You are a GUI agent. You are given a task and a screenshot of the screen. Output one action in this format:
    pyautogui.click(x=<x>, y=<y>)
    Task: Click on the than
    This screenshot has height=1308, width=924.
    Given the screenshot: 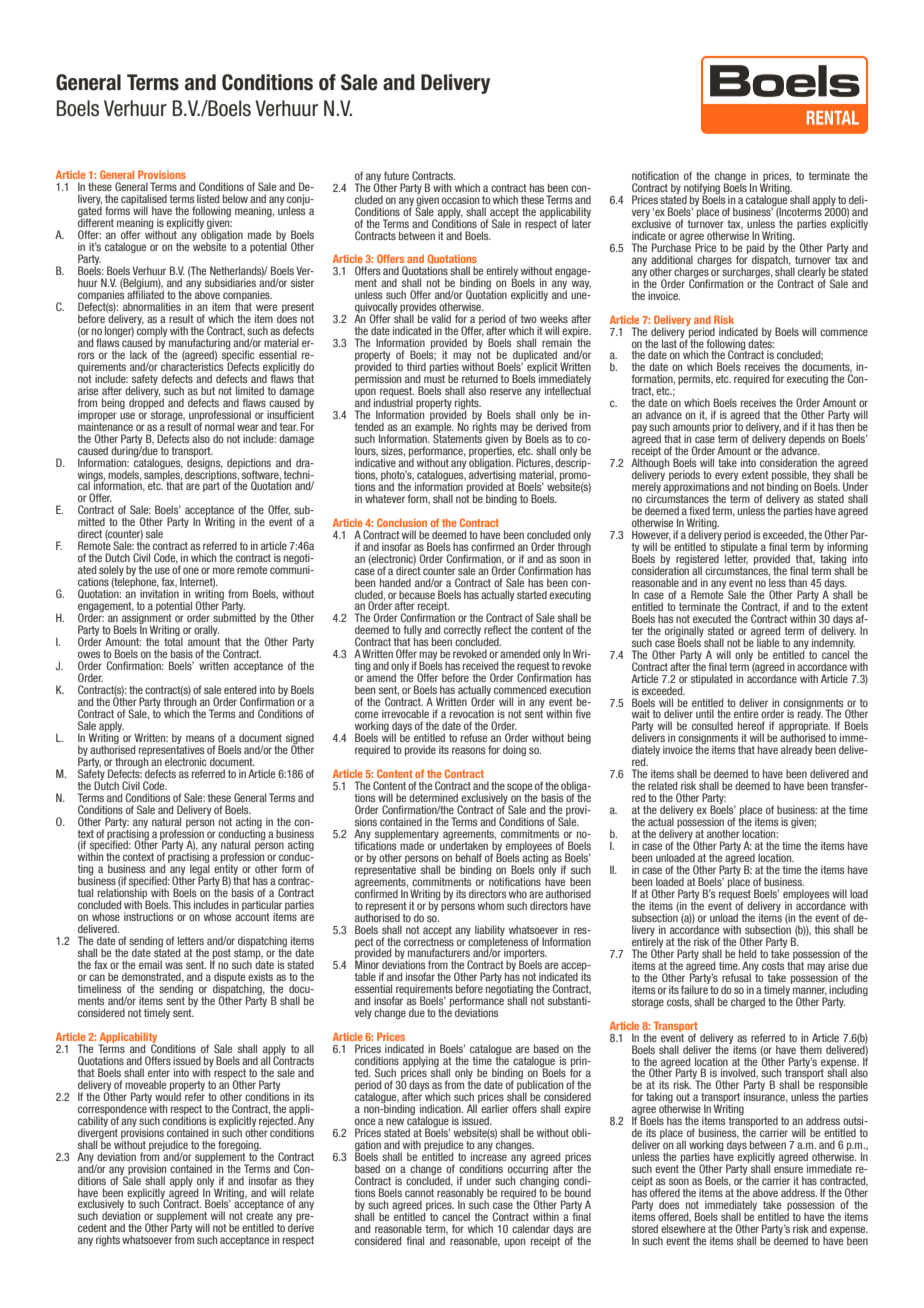 What is the action you would take?
    pyautogui.click(x=798, y=582)
